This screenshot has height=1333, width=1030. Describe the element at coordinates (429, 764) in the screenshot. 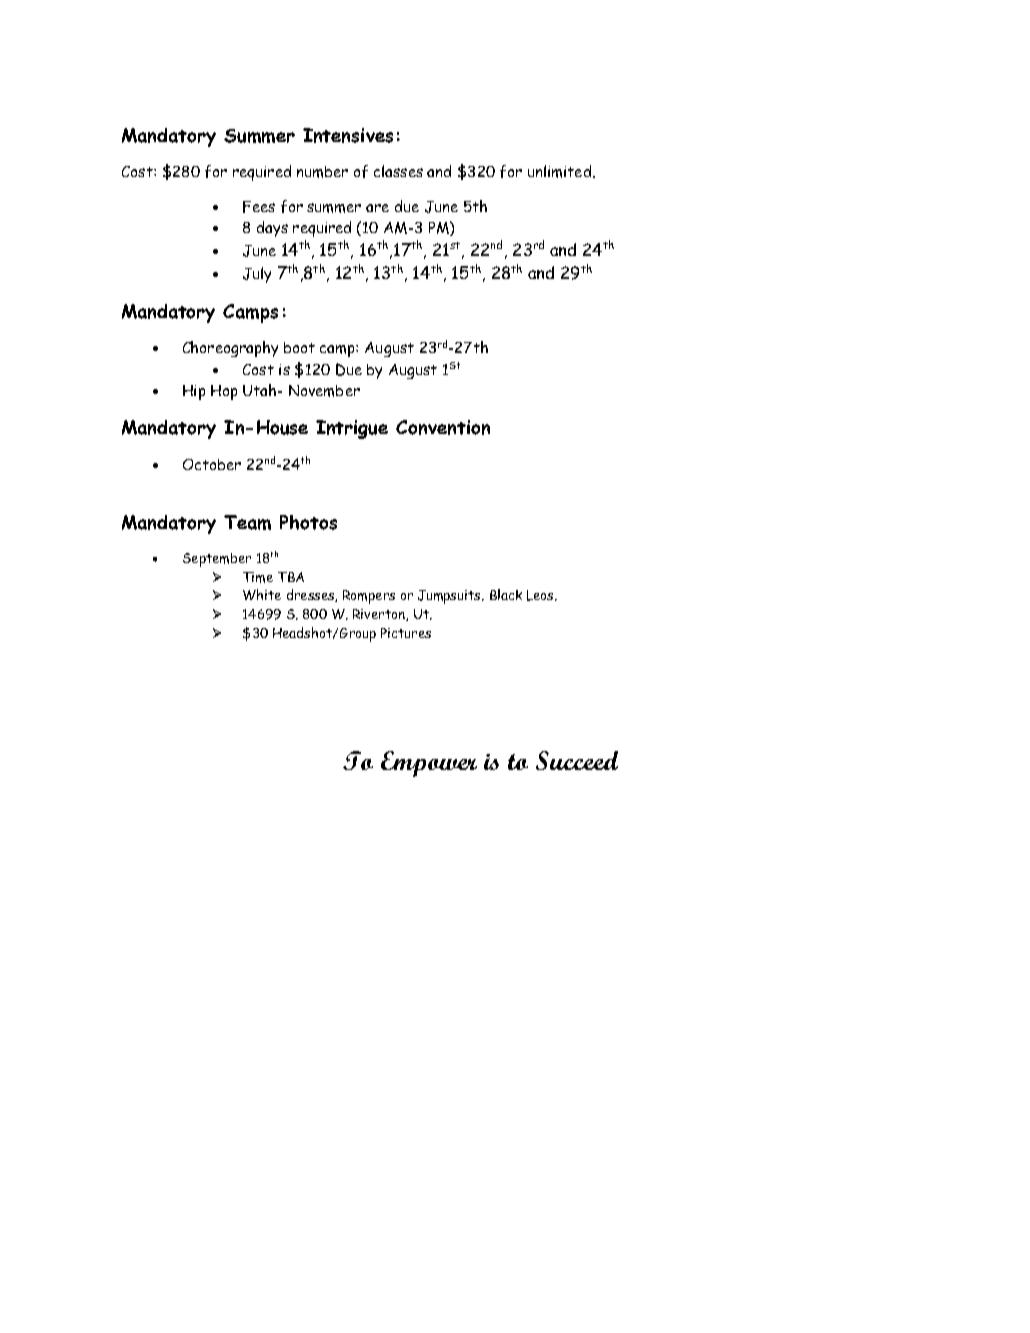

I see `Empower` at that location.
